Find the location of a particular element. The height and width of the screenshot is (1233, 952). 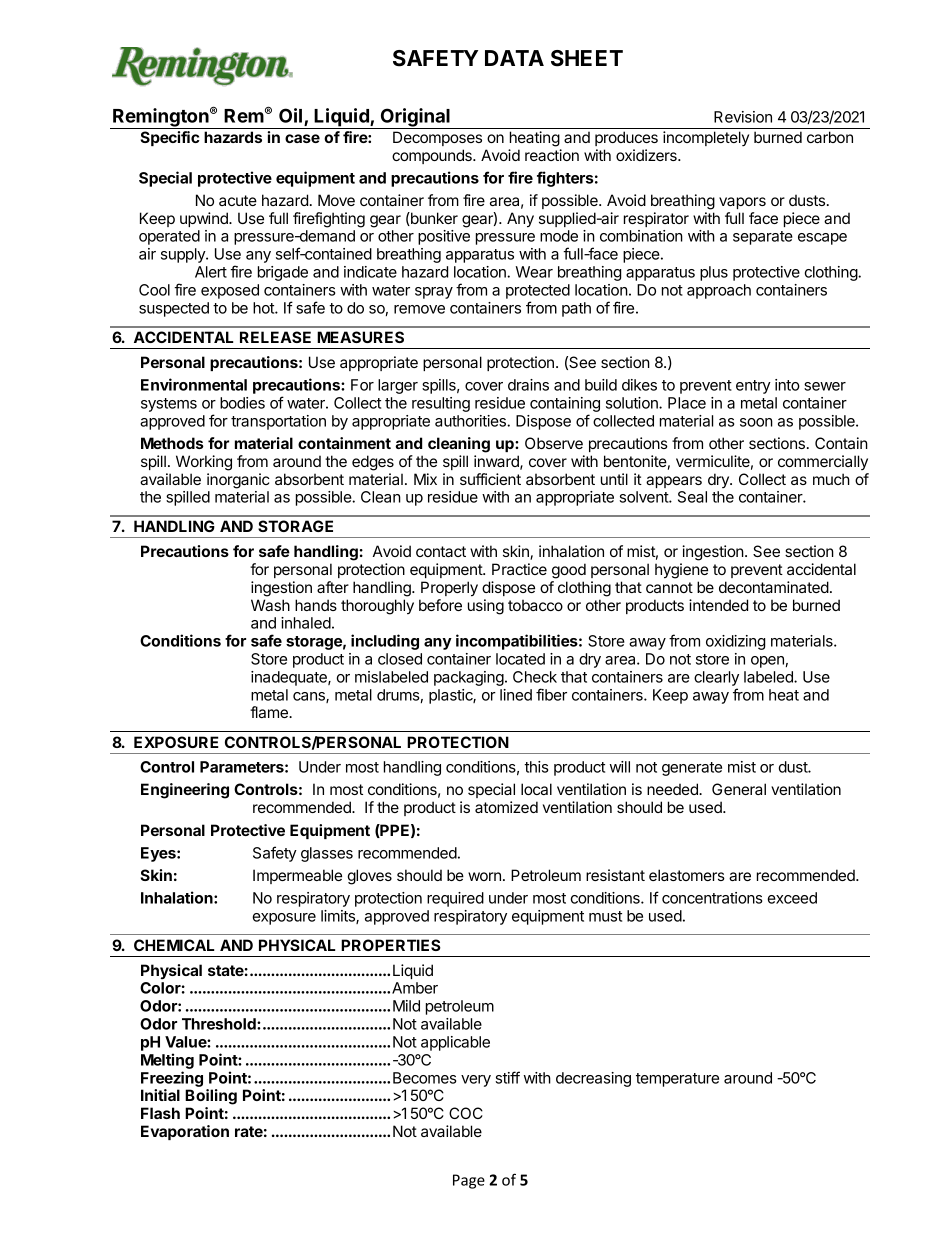

using is located at coordinates (486, 607).
